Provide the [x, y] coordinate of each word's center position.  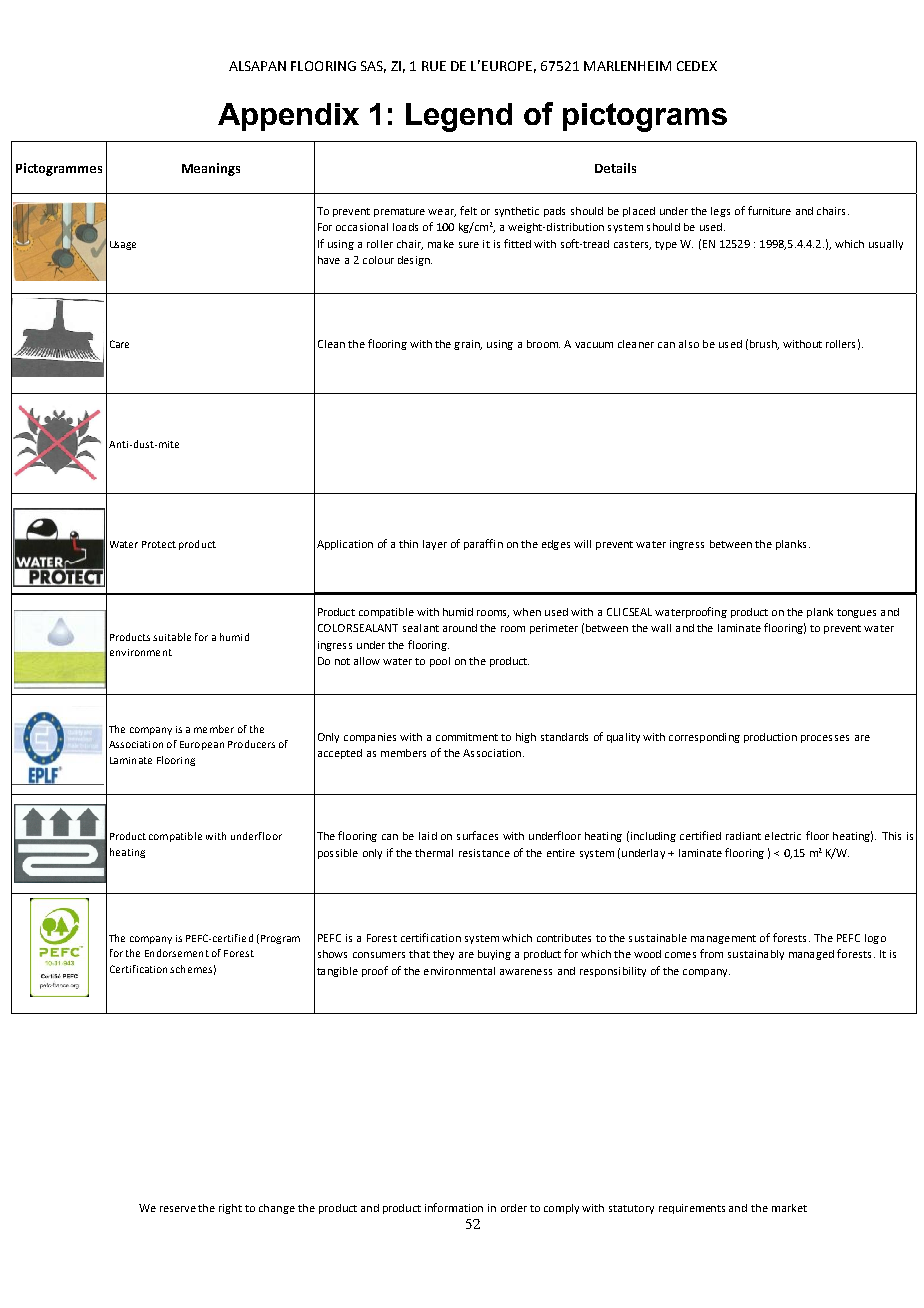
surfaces [477, 835]
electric [783, 836]
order [514, 1208]
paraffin [483, 544]
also [689, 344]
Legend [459, 117]
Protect [159, 544]
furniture [769, 210]
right [230, 1209]
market [789, 1208]
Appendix [288, 117]
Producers [251, 744]
